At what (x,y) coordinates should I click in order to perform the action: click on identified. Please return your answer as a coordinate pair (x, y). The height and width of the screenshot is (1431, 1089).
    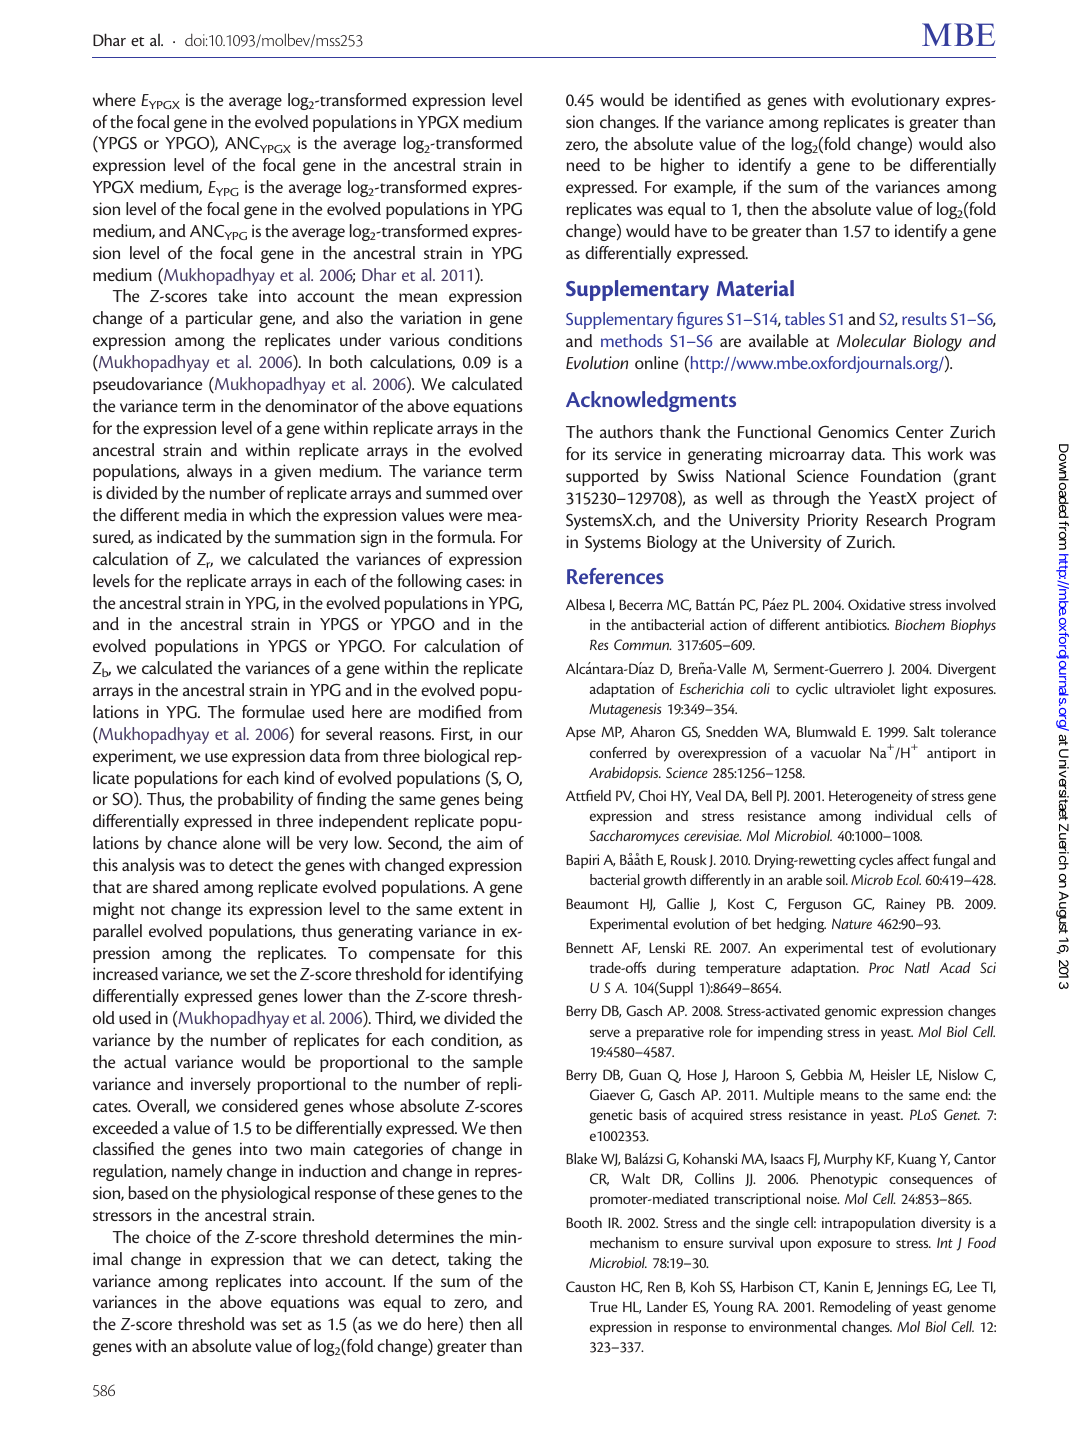
    Looking at the image, I should click on (708, 99).
